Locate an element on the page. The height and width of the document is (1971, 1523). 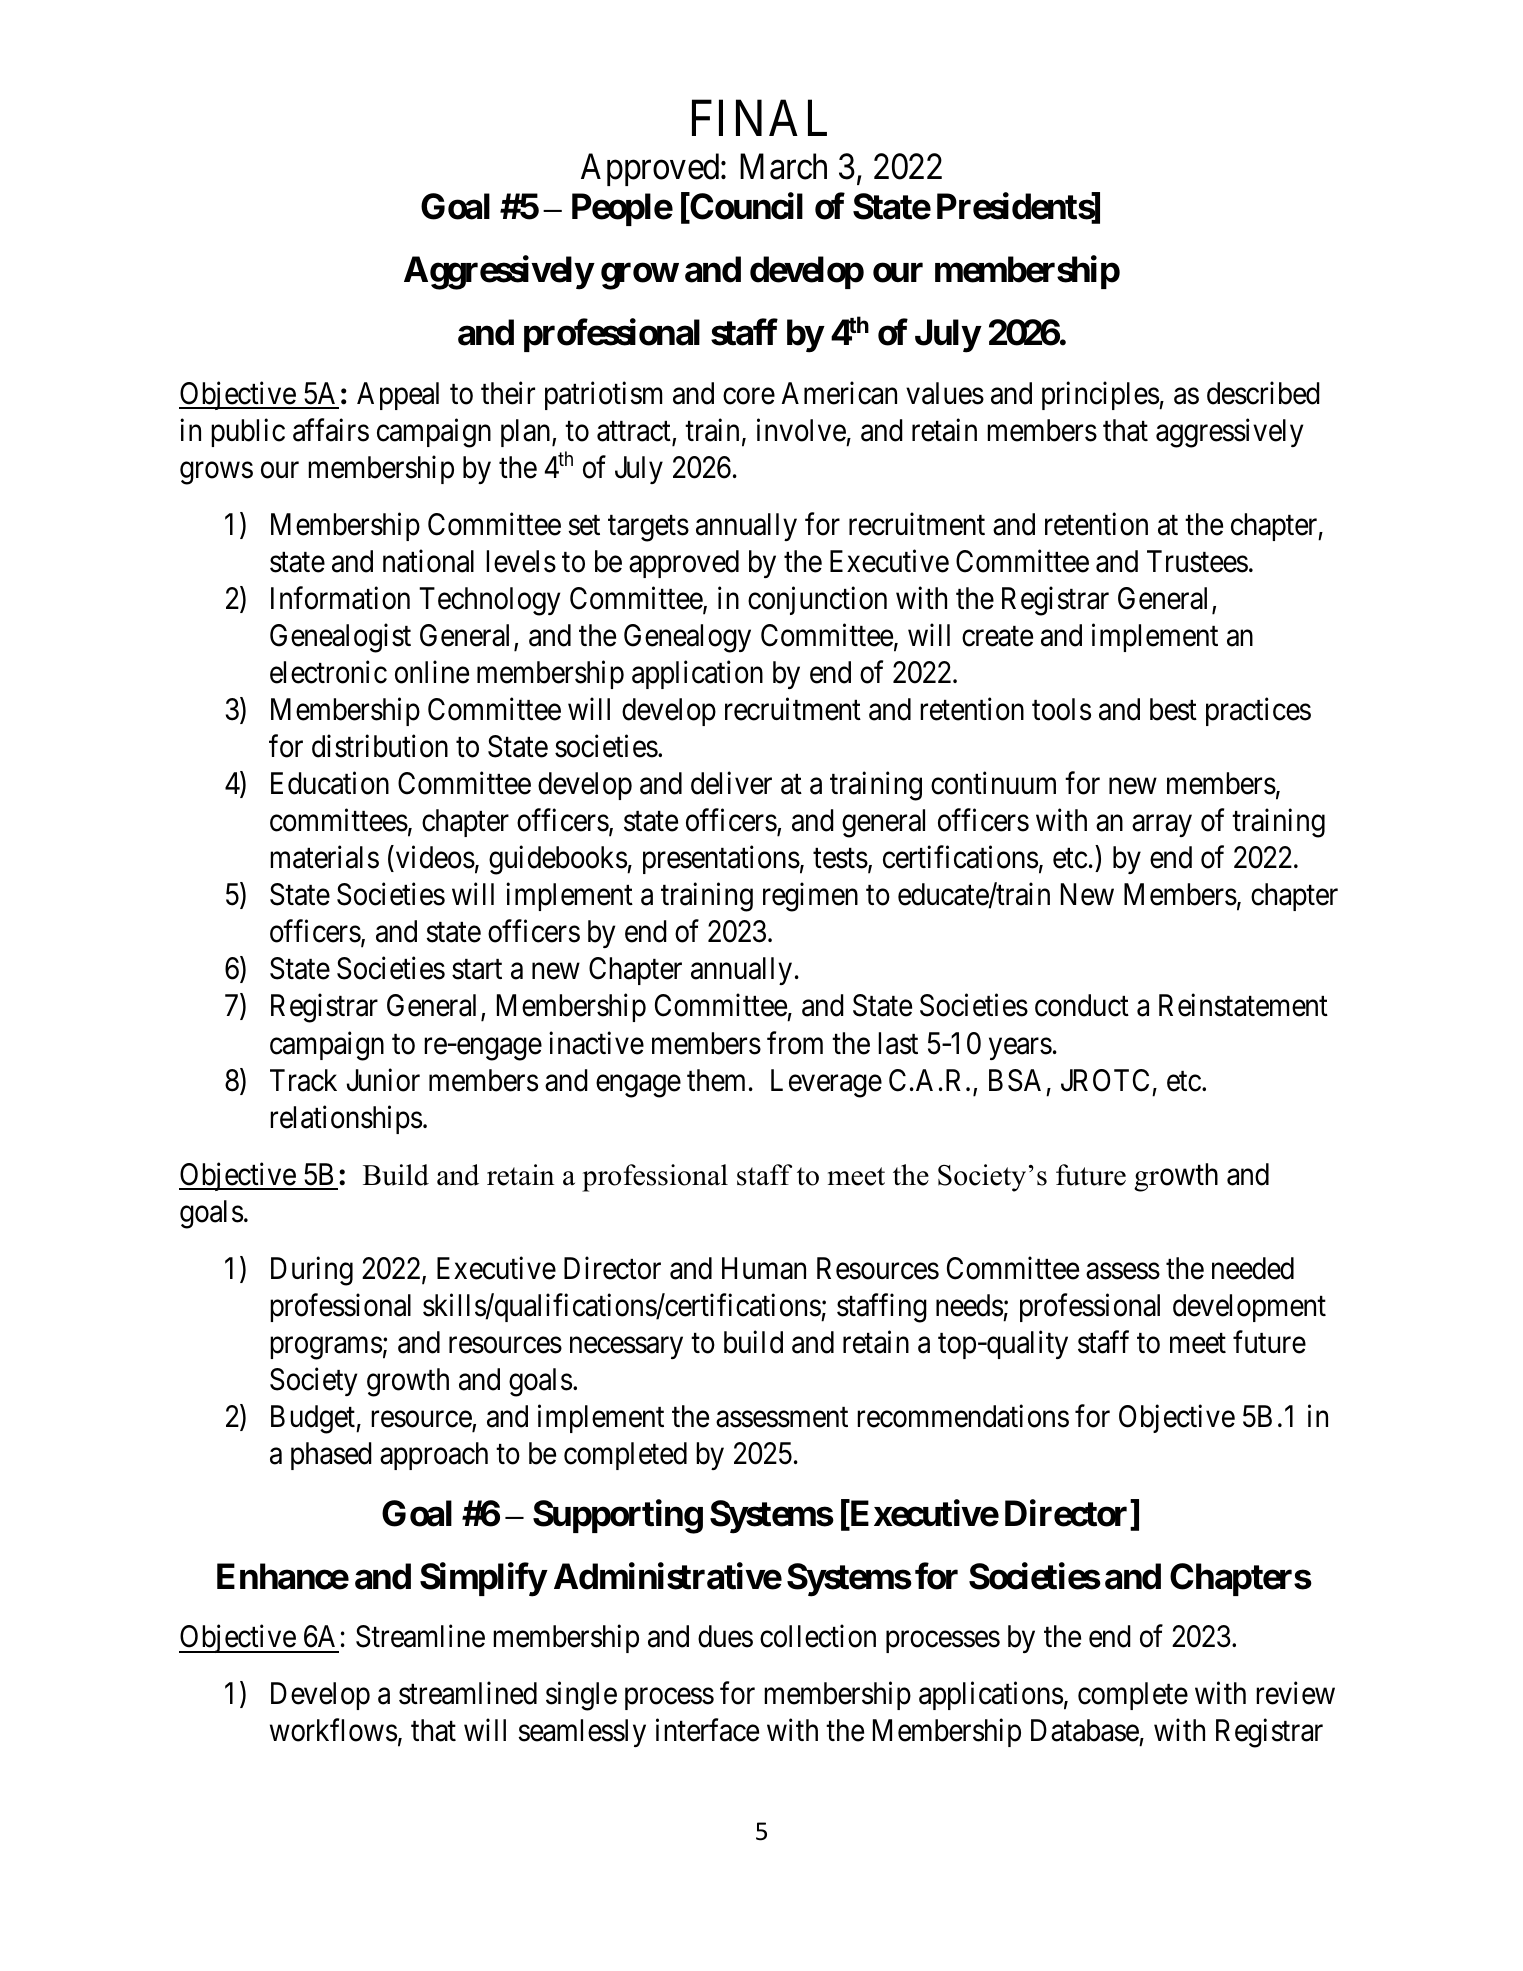
Appeal is located at coordinates (398, 396).
